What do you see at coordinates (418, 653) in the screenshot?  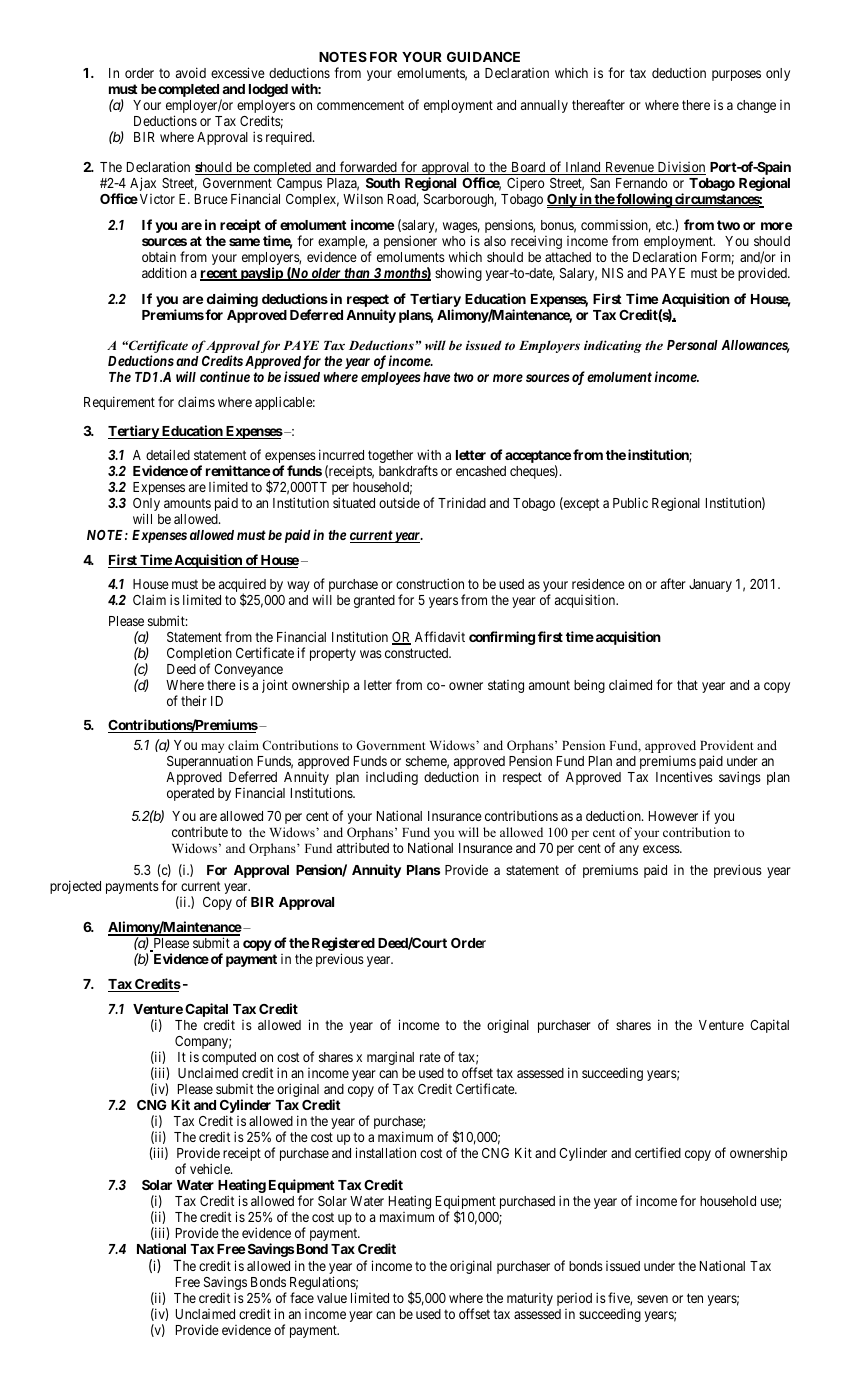 I see `constructed` at bounding box center [418, 653].
